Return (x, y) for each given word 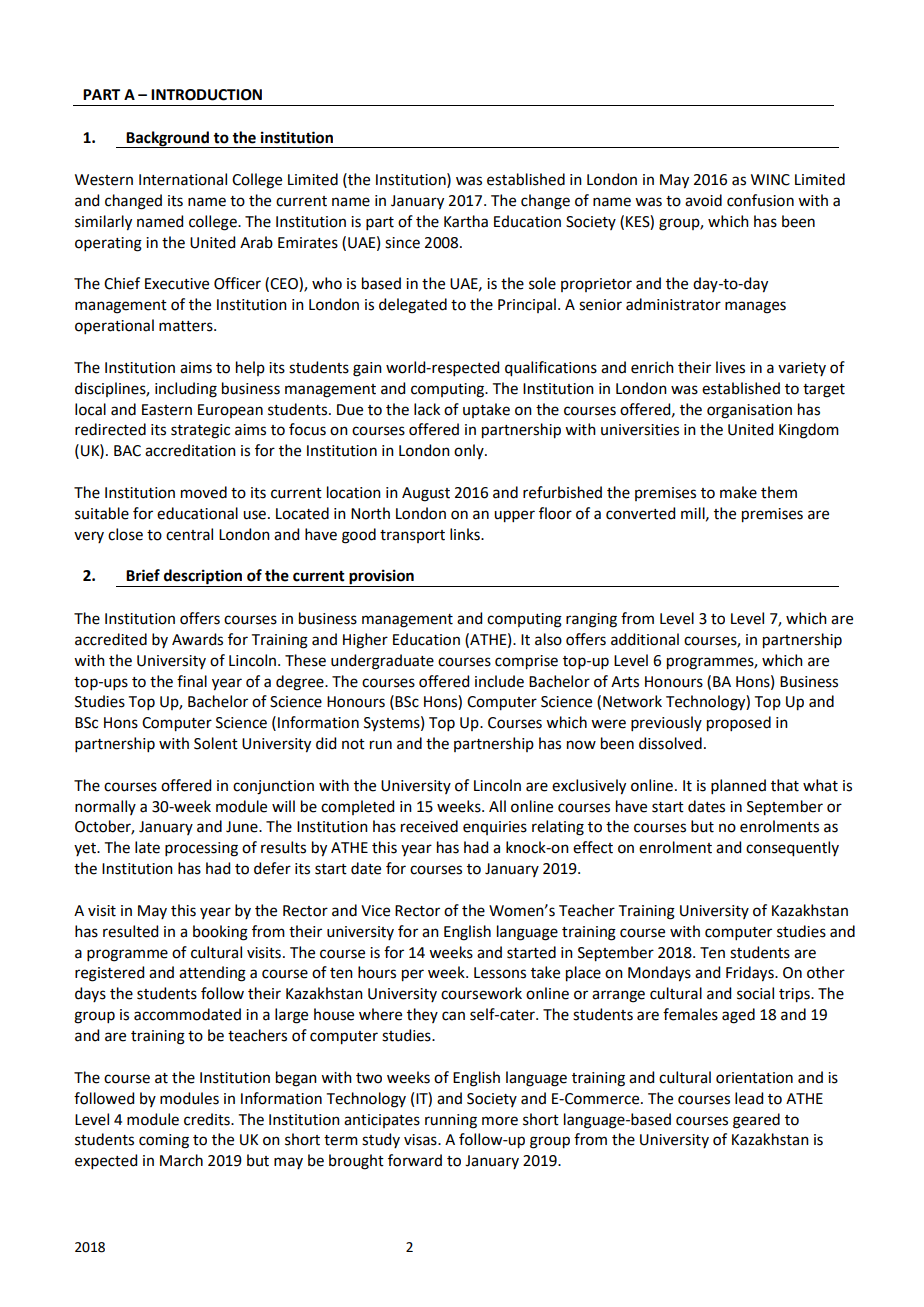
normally (105, 807)
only (470, 451)
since (402, 243)
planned (738, 786)
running (451, 1121)
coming (164, 1141)
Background (167, 139)
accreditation (190, 450)
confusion (760, 200)
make (738, 492)
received (429, 826)
